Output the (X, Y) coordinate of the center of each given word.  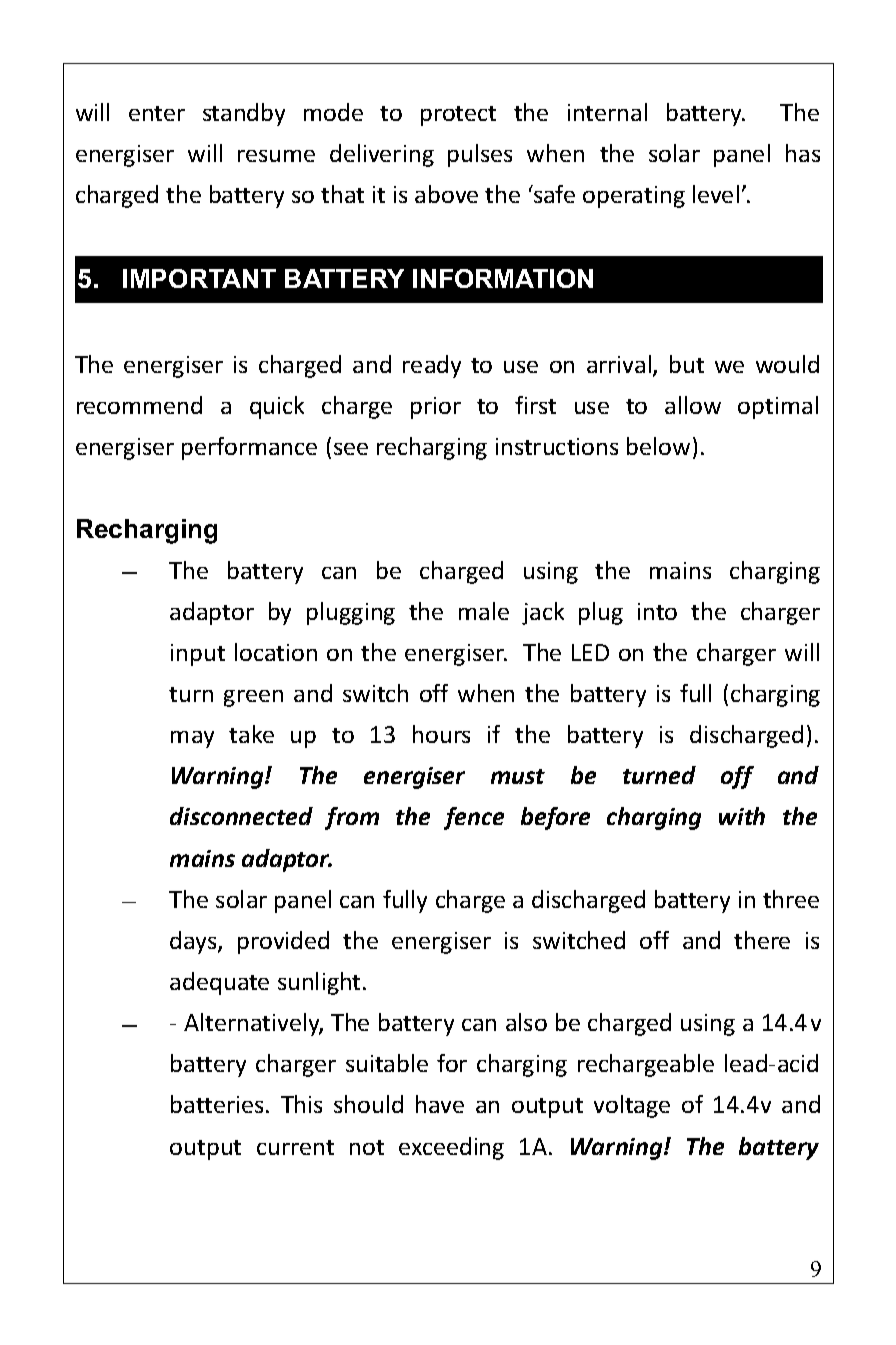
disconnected (241, 816)
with (742, 816)
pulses (480, 155)
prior (436, 408)
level (716, 194)
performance (249, 448)
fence (474, 818)
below (658, 446)
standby (244, 114)
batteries (217, 1104)
